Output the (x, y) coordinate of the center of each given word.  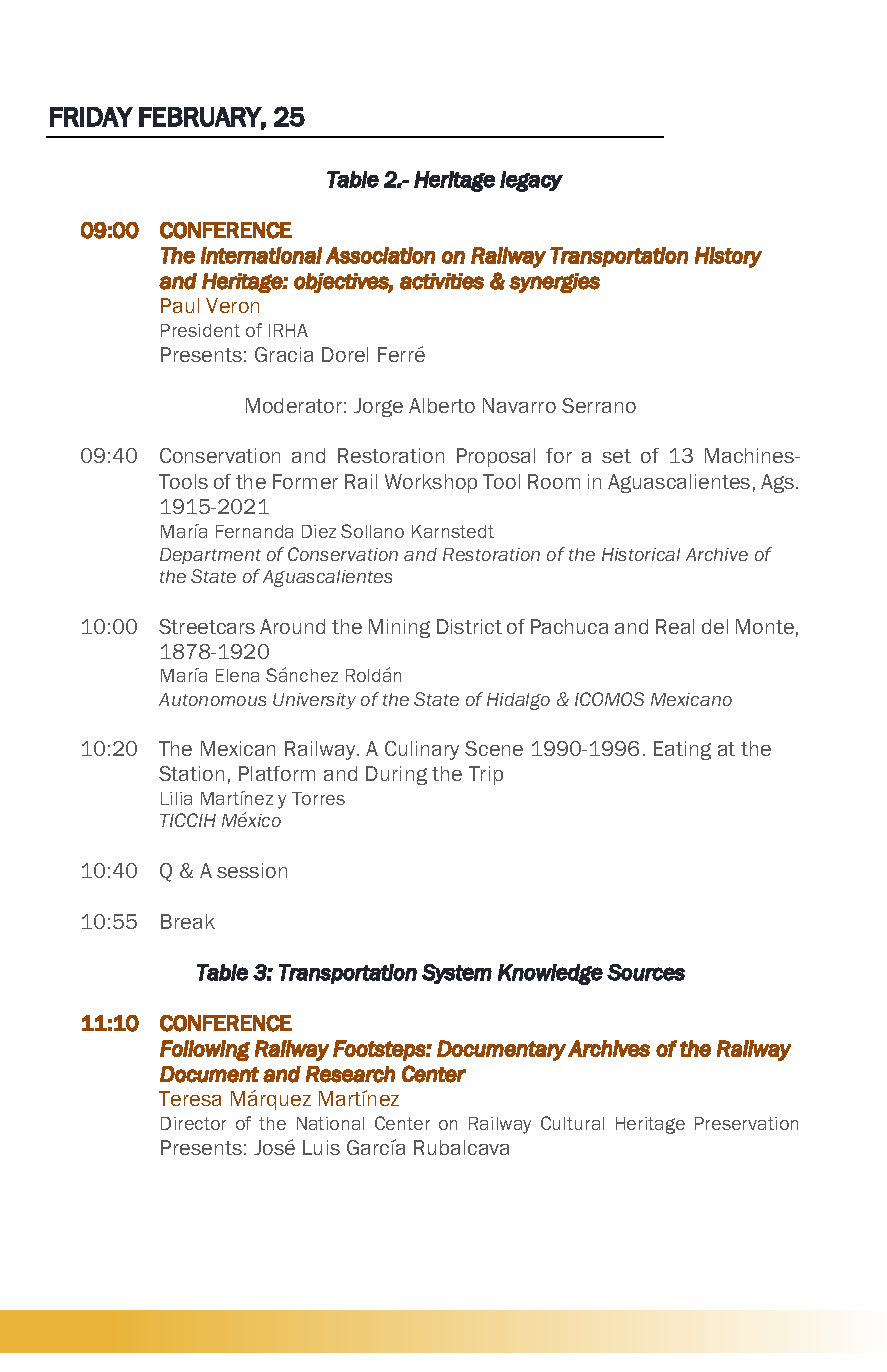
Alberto (442, 405)
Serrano (599, 405)
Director (193, 1123)
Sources (646, 972)
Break (188, 921)
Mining (399, 628)
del (715, 626)
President (200, 330)
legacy (531, 181)
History (728, 257)
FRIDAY (91, 117)
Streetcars (207, 626)
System (457, 974)
